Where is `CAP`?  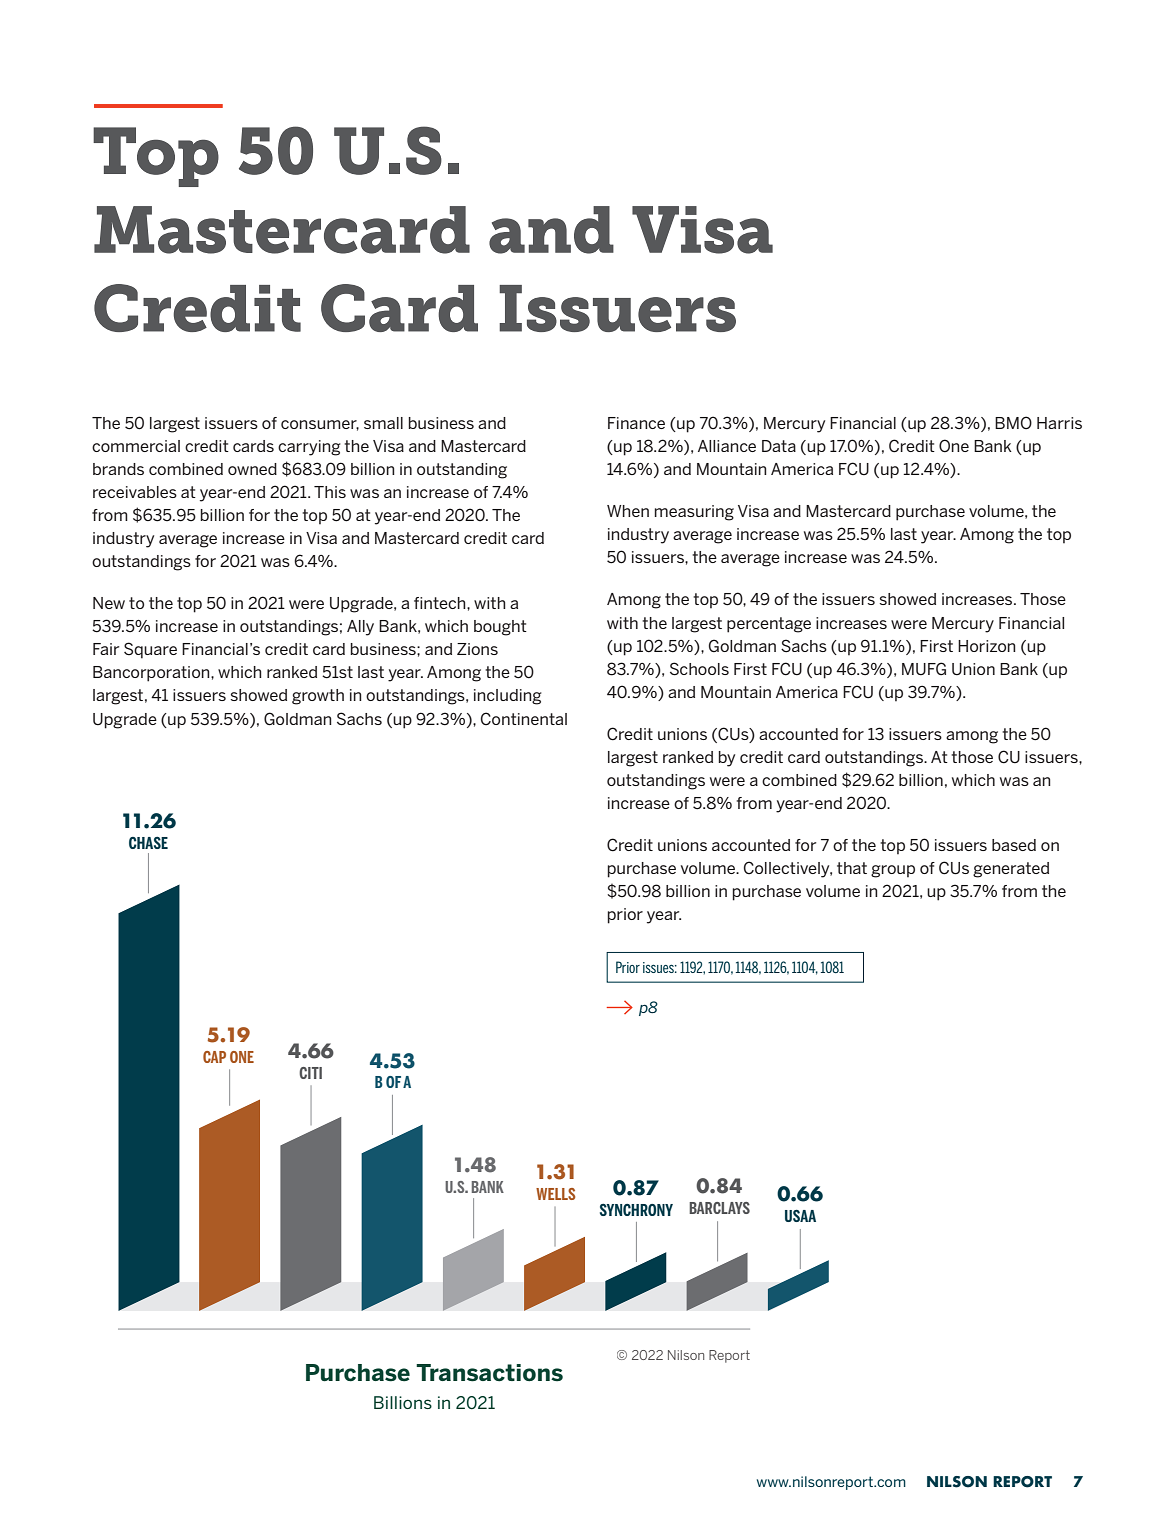
CAP is located at coordinates (214, 1057).
